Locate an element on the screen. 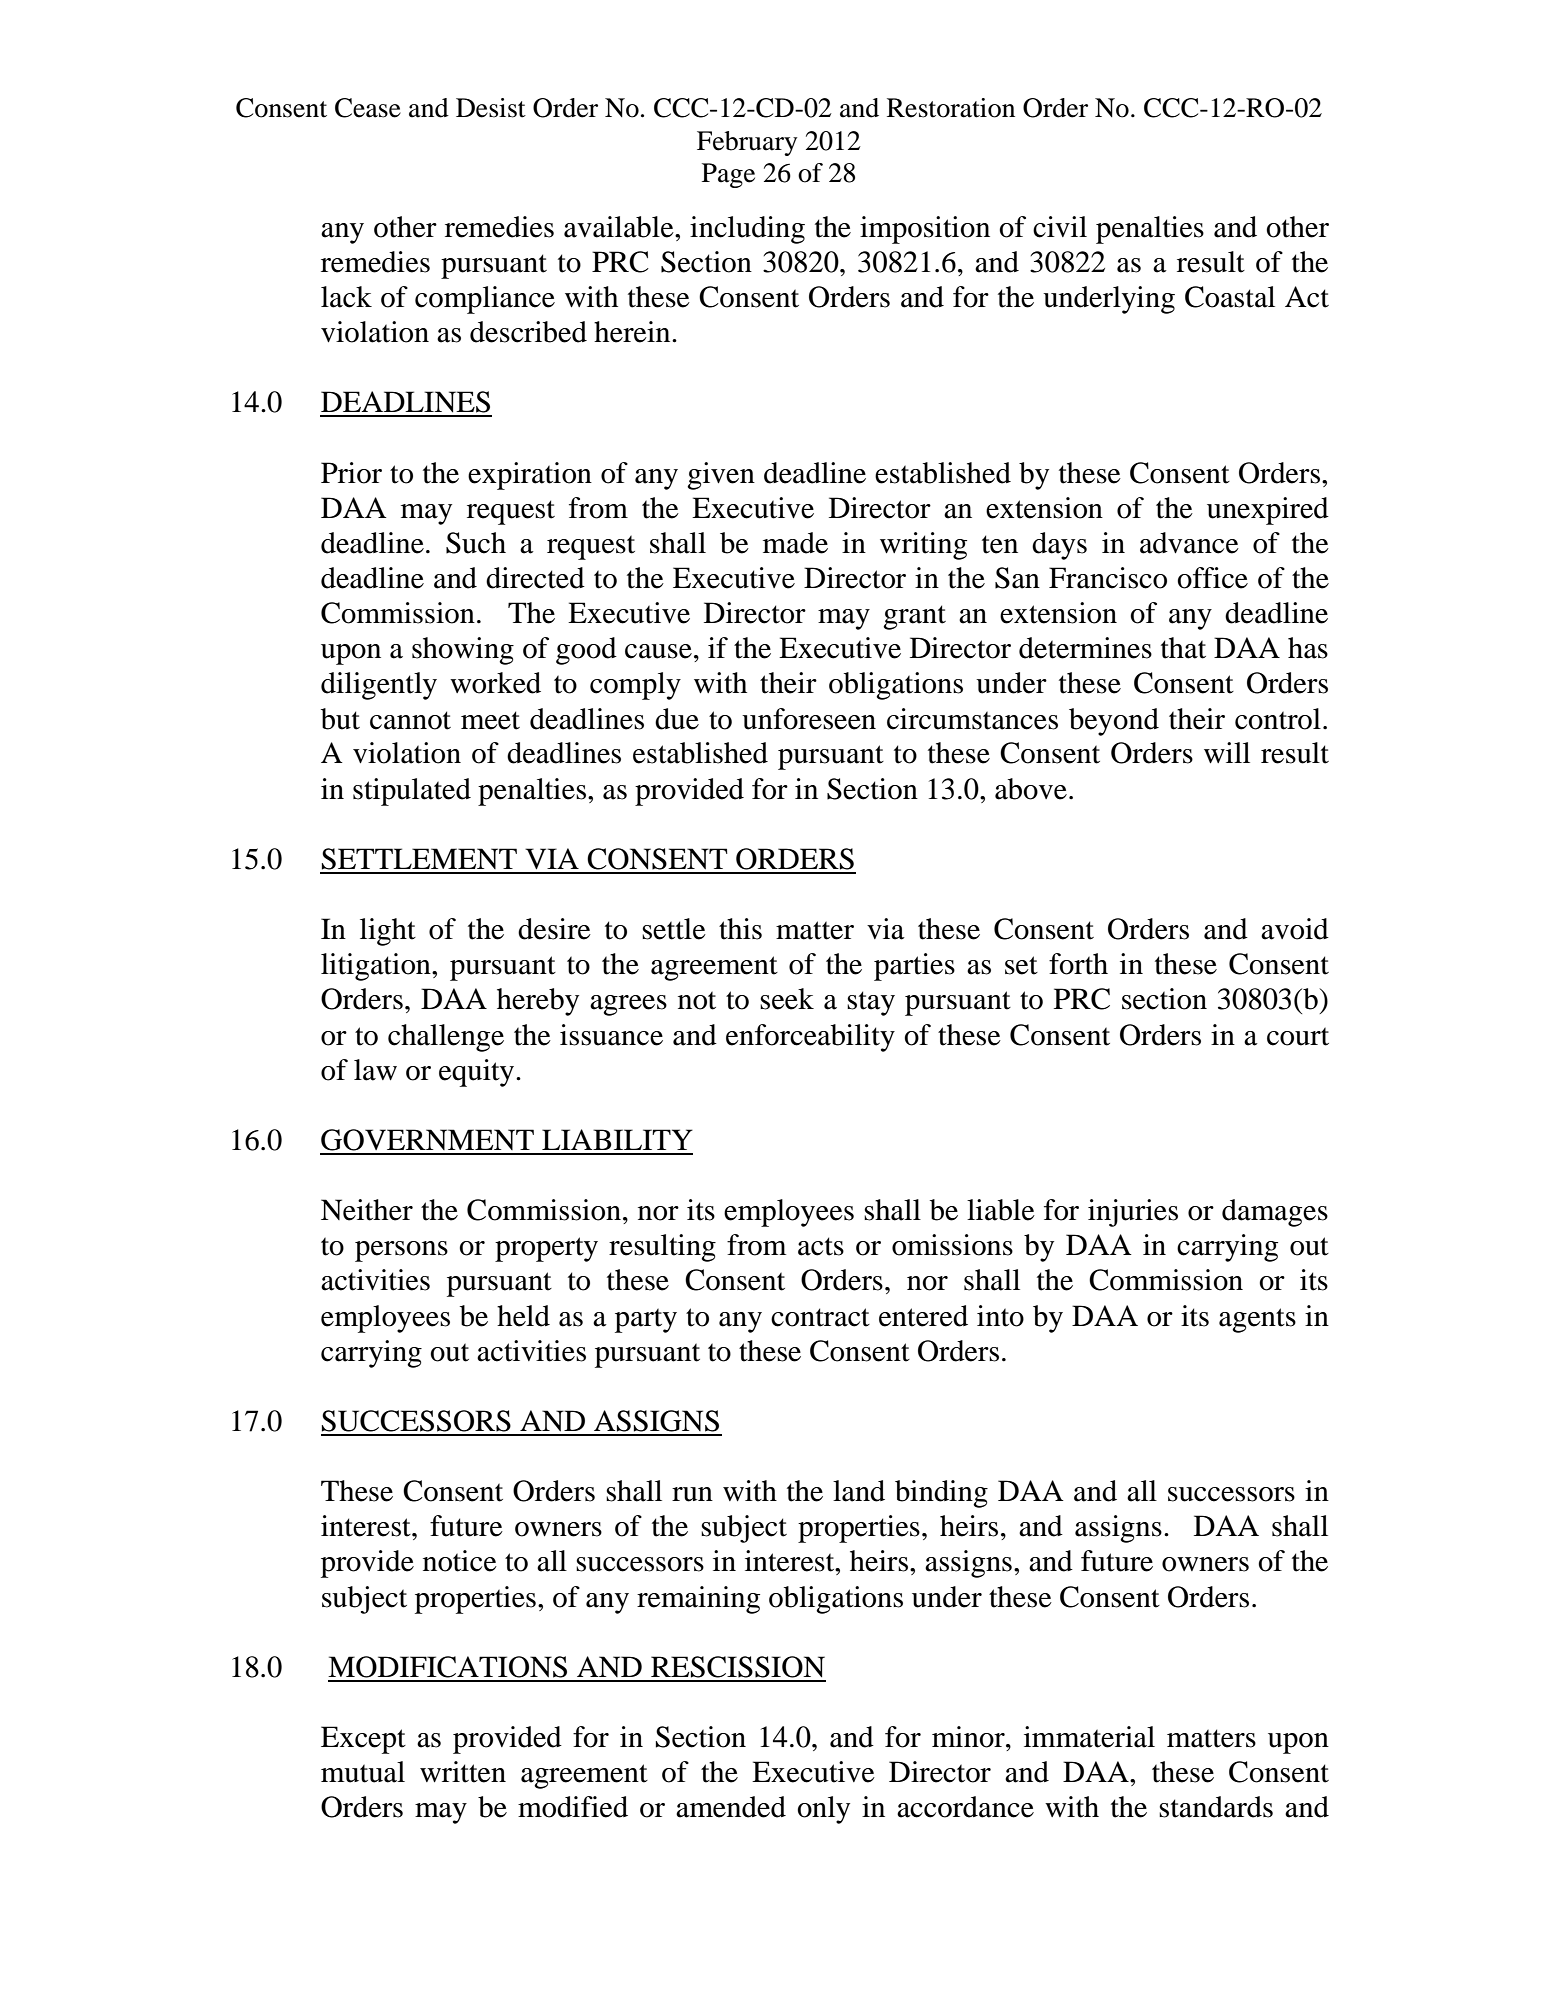  light is located at coordinates (388, 932).
